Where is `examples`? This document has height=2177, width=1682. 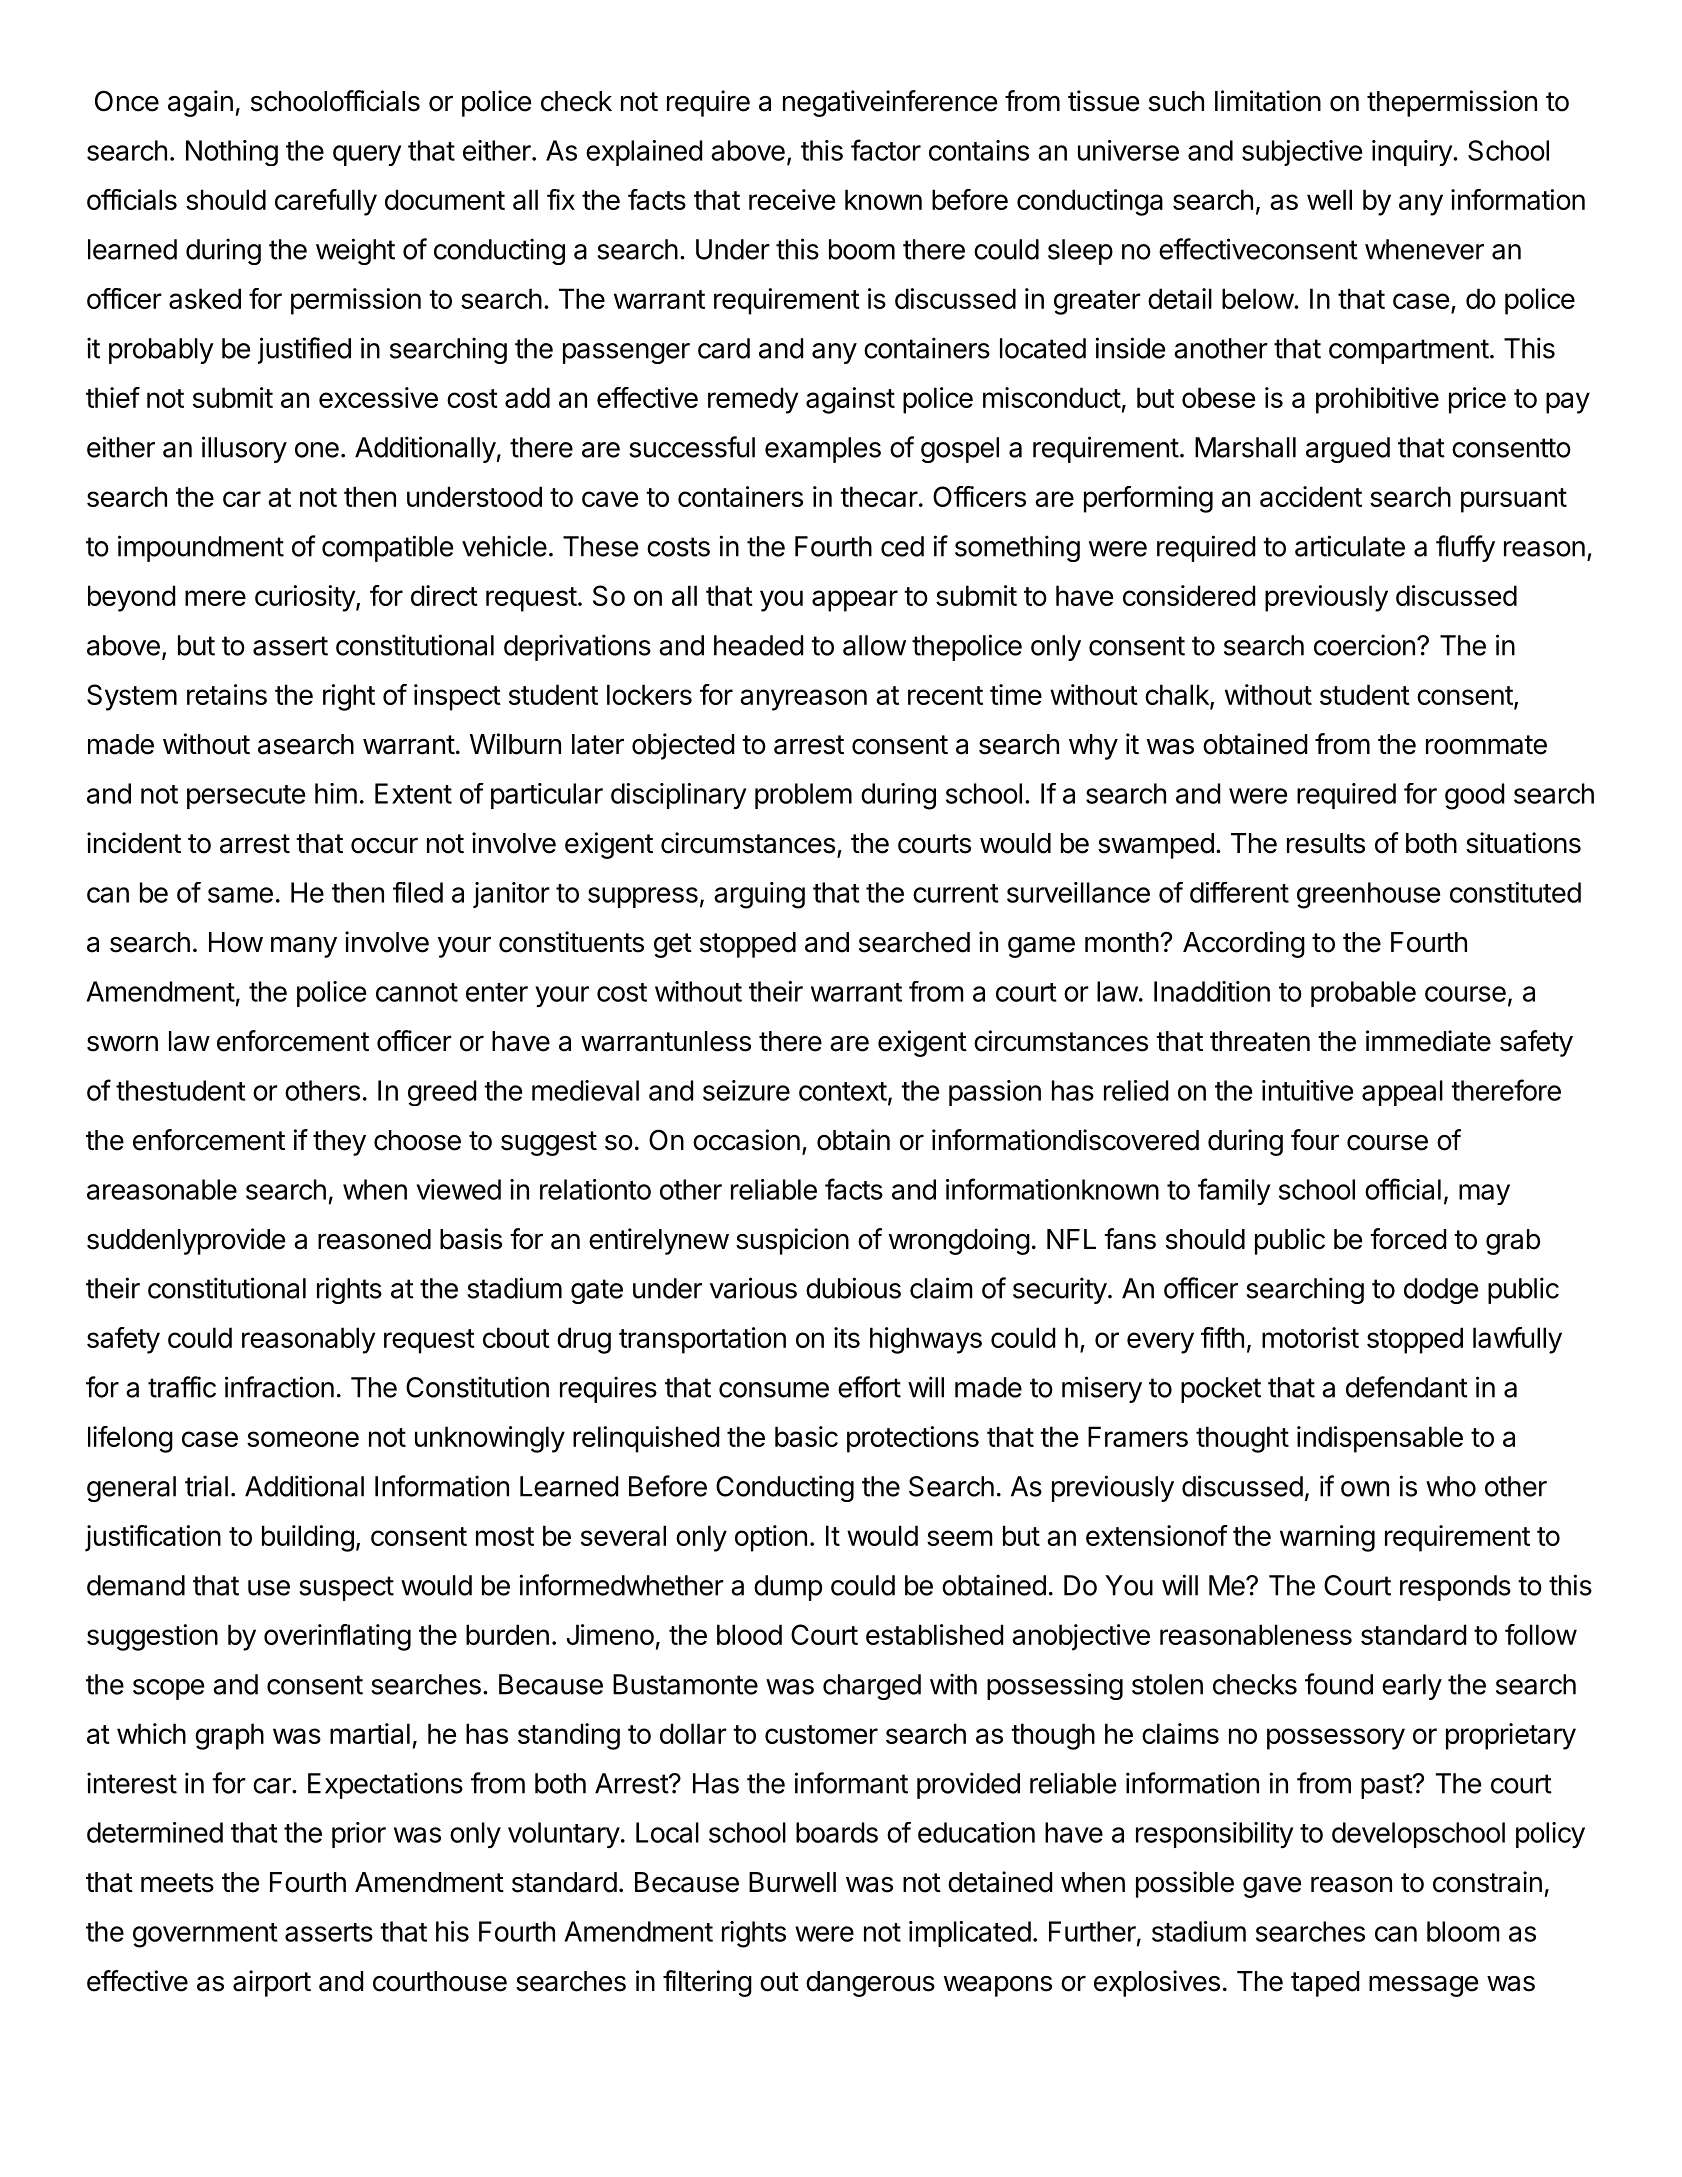 examples is located at coordinates (823, 450).
